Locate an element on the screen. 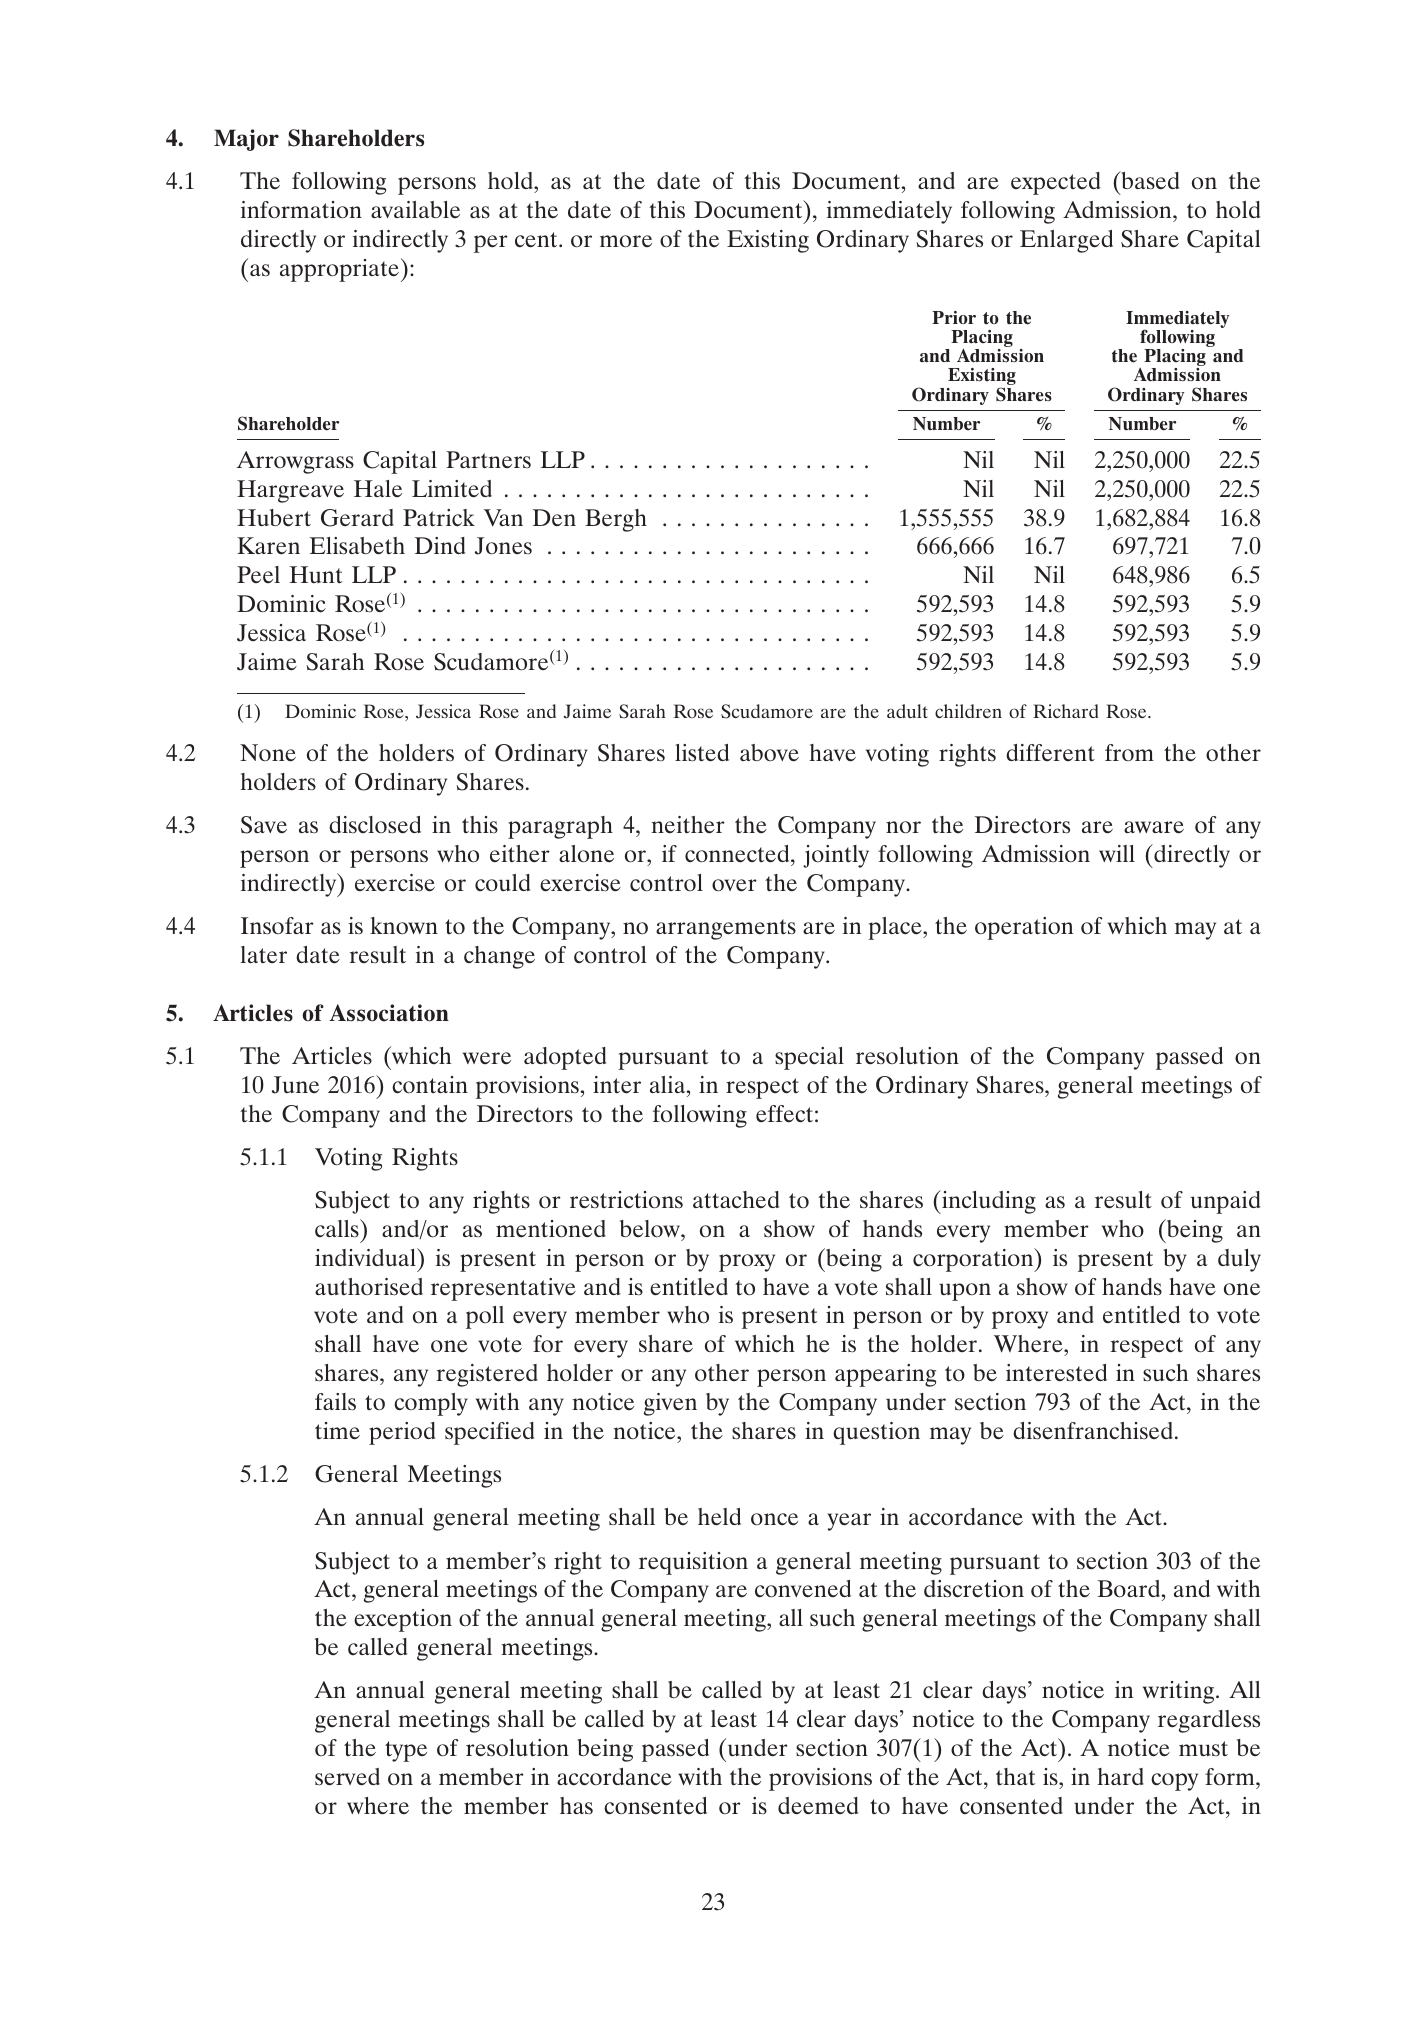 The image size is (1427, 2033). available is located at coordinates (415, 209).
